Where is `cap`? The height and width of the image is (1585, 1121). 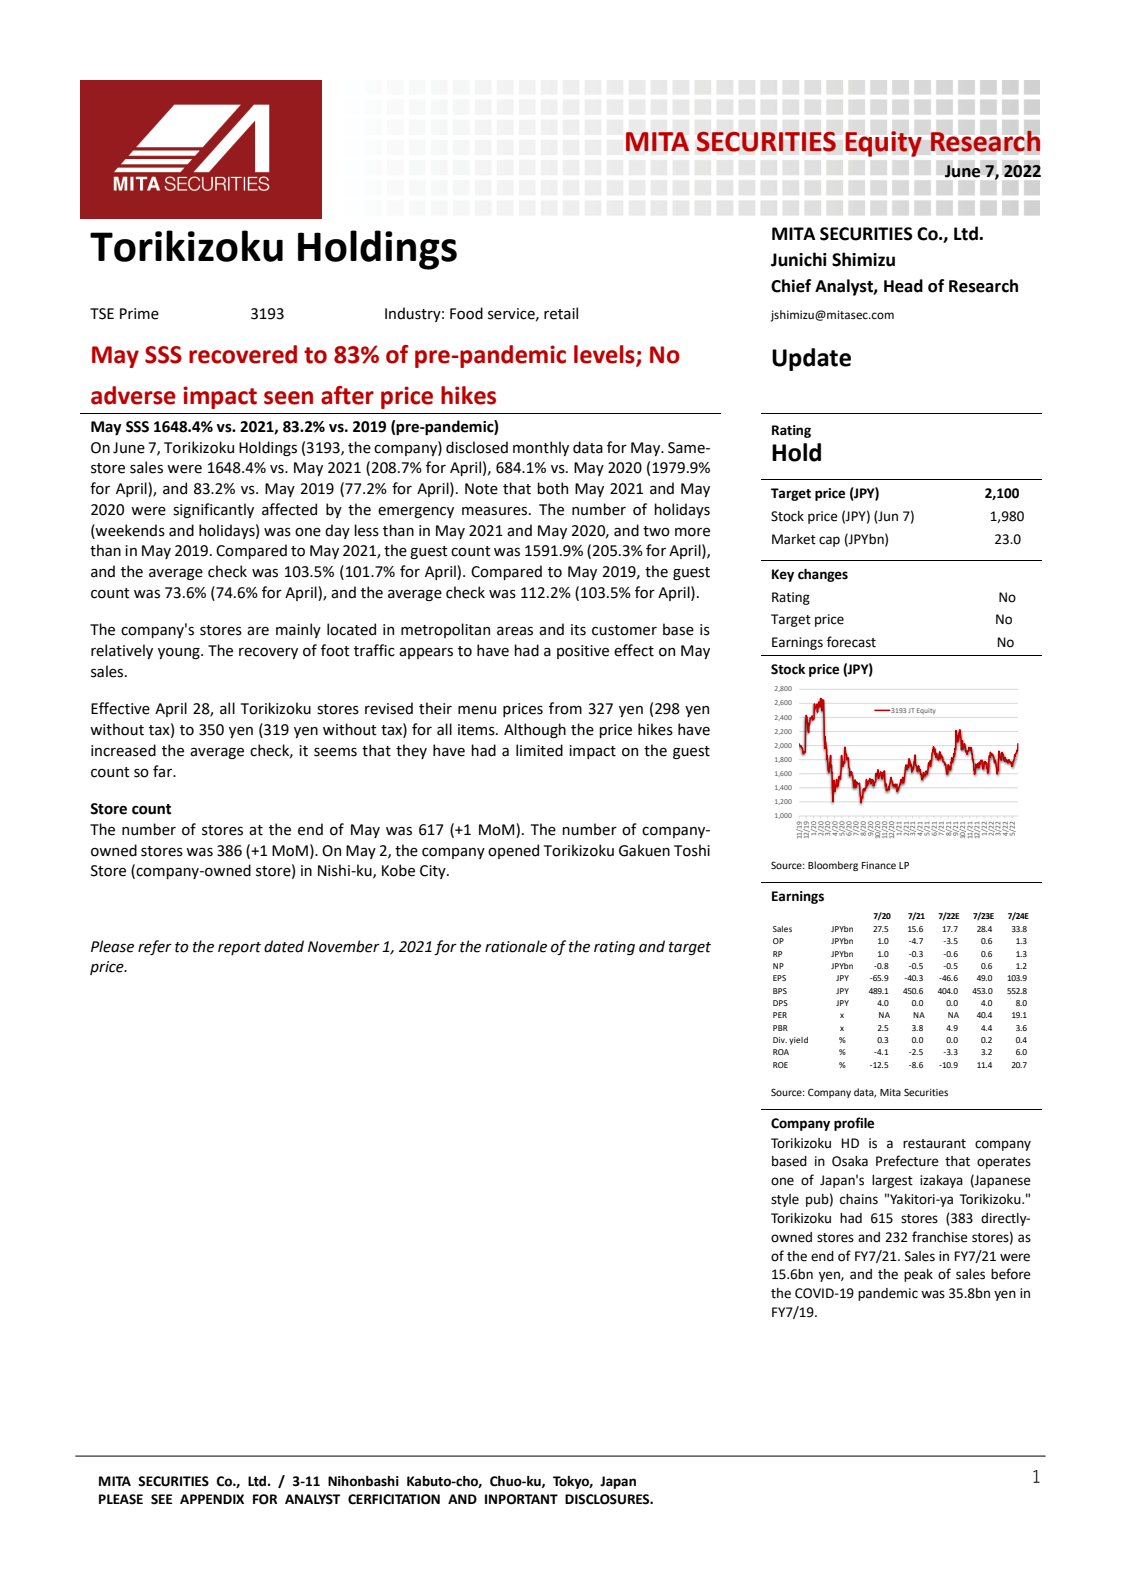 cap is located at coordinates (829, 541).
